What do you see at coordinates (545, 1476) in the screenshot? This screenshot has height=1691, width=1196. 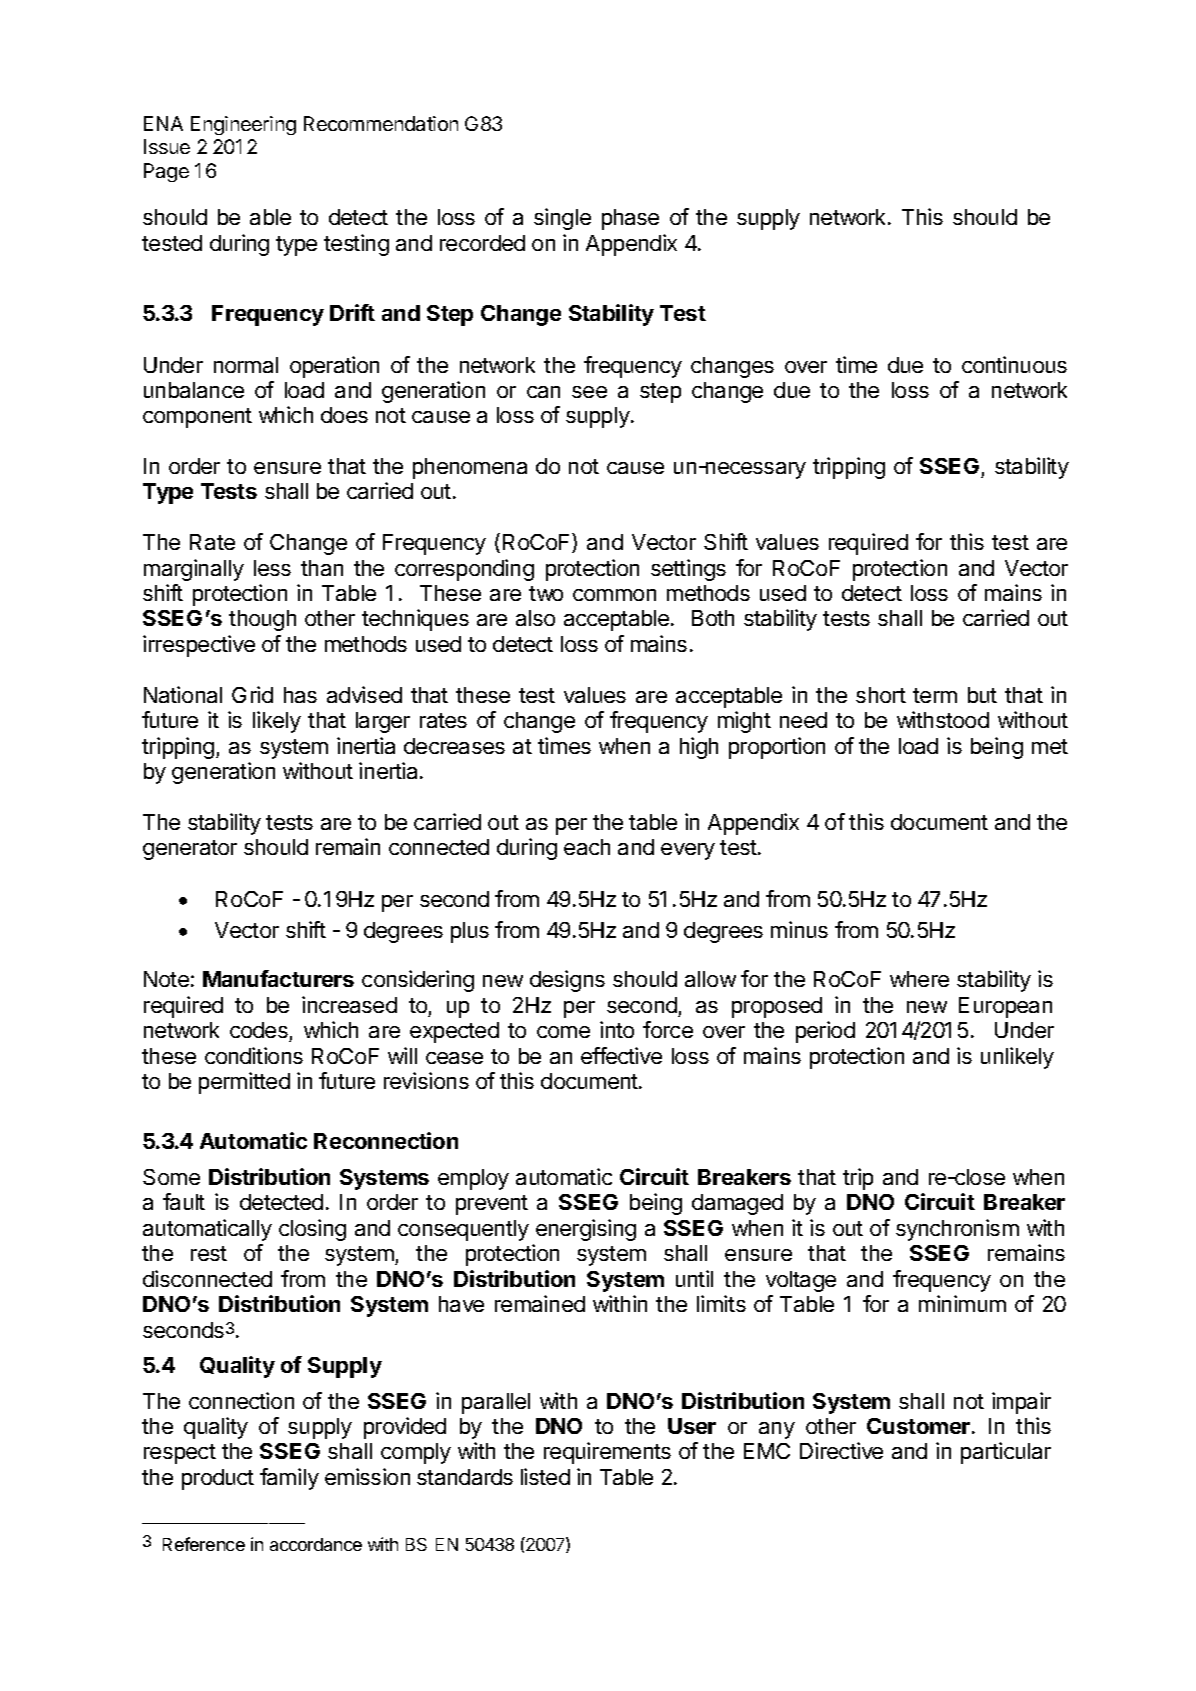 I see `listed` at bounding box center [545, 1476].
